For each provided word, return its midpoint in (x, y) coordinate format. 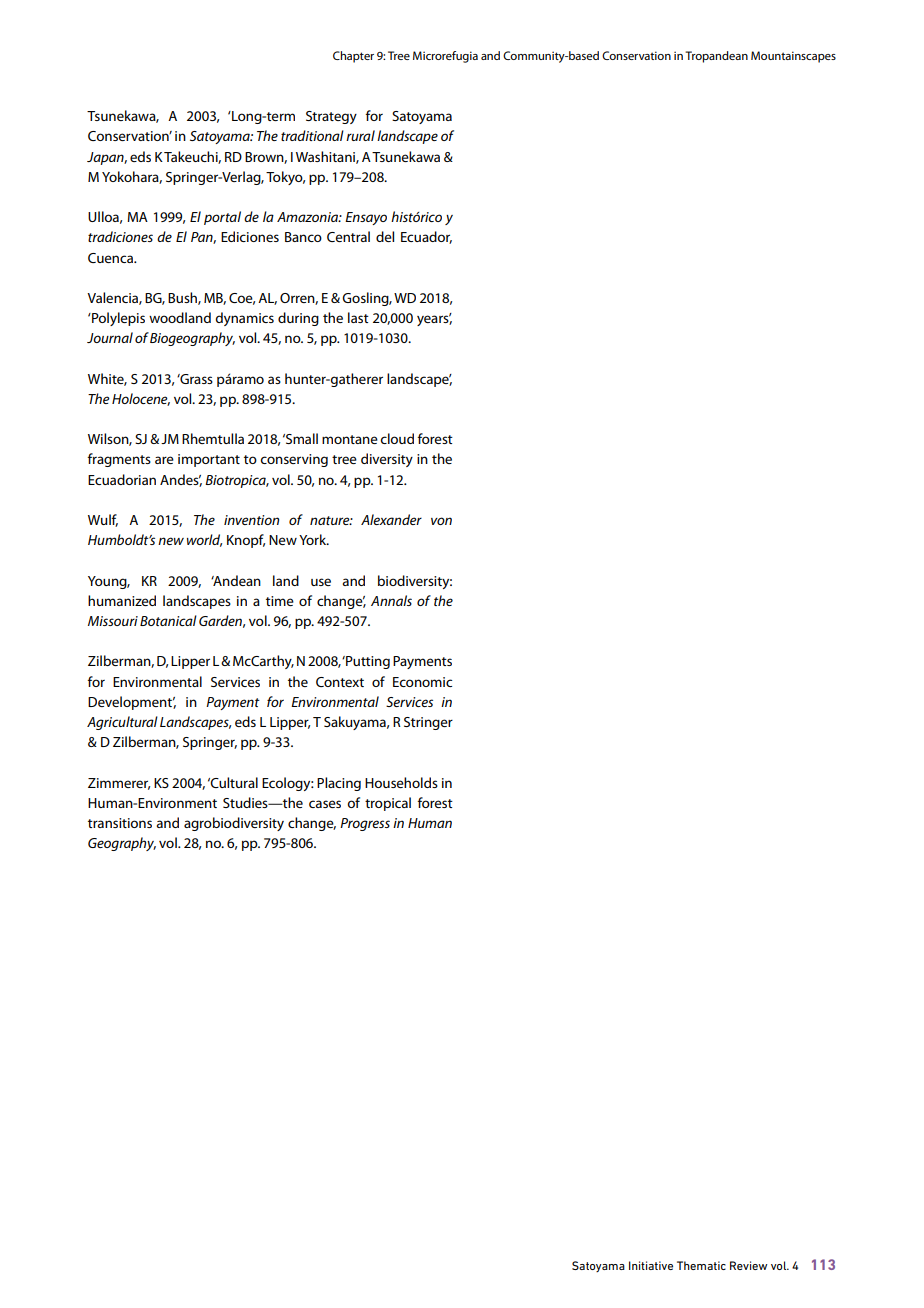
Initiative (651, 1265)
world (204, 540)
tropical (388, 804)
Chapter (353, 57)
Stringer (428, 723)
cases (325, 804)
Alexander (391, 519)
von (441, 521)
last (358, 317)
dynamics (244, 319)
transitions (120, 823)
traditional (312, 135)
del (385, 236)
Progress (365, 824)
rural (360, 135)
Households (401, 782)
